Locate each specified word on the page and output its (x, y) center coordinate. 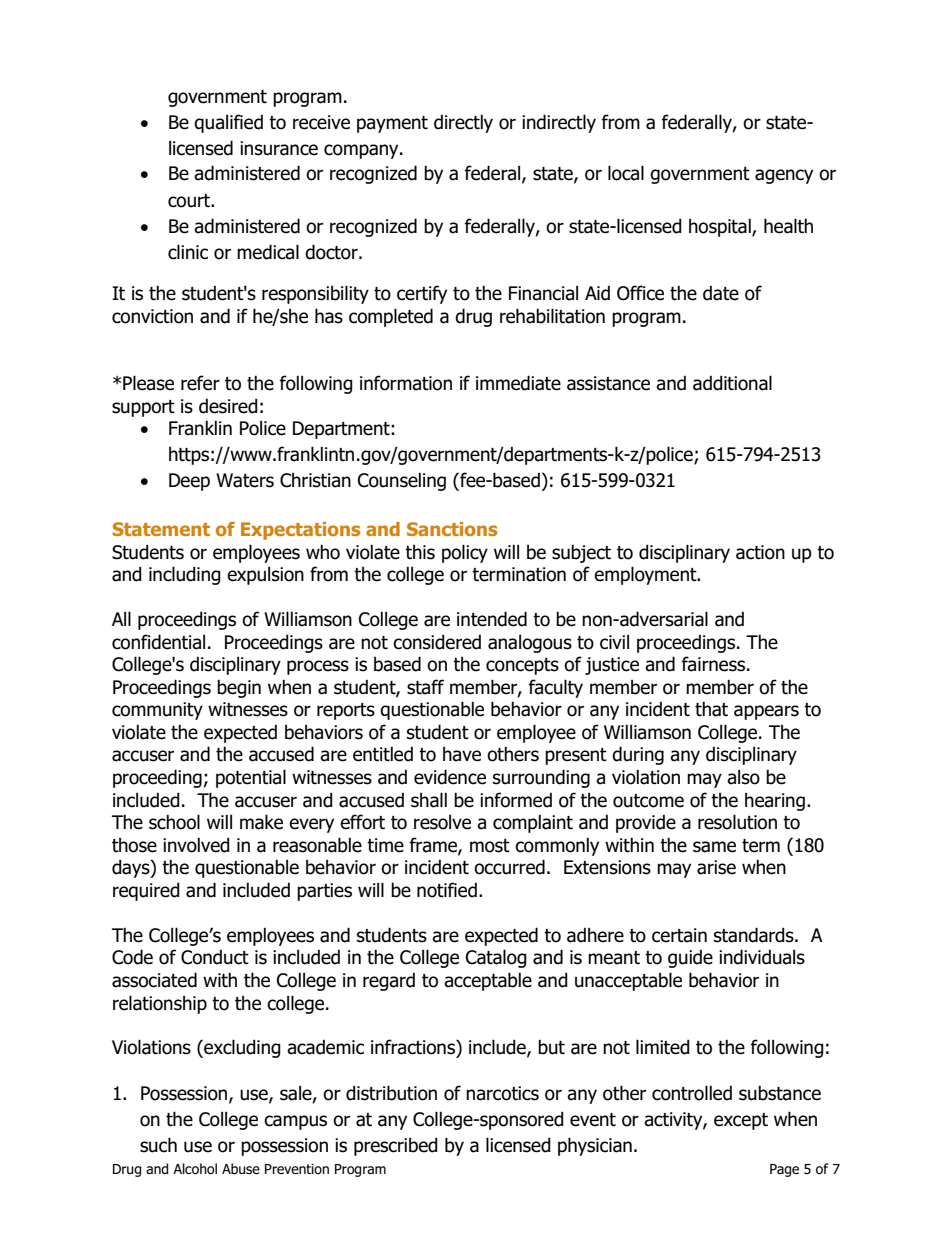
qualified (228, 123)
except (741, 1121)
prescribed (396, 1146)
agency (784, 176)
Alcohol (195, 1169)
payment (392, 124)
